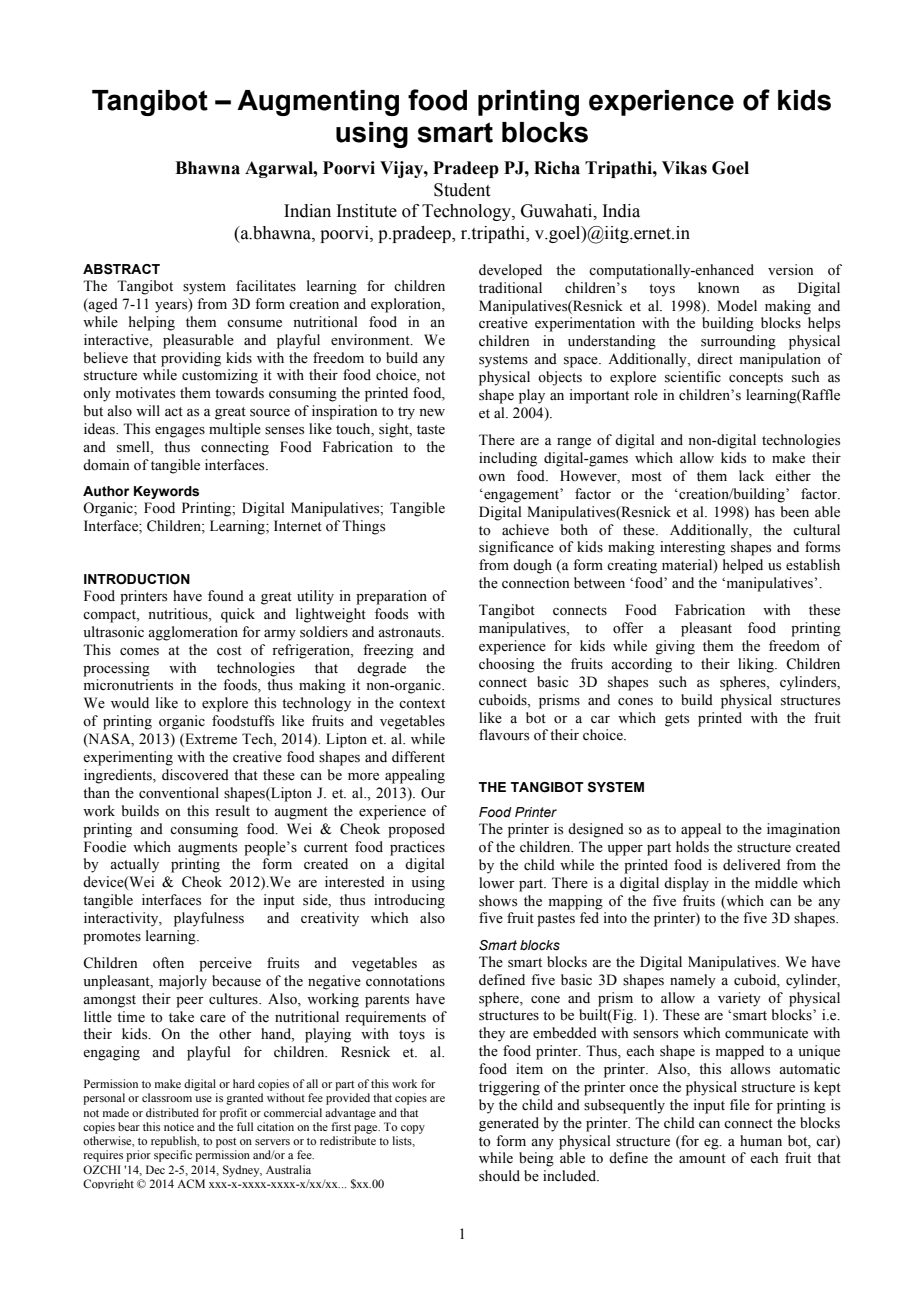 This screenshot has width=924, height=1308. I want to click on choosing, so click(507, 665).
